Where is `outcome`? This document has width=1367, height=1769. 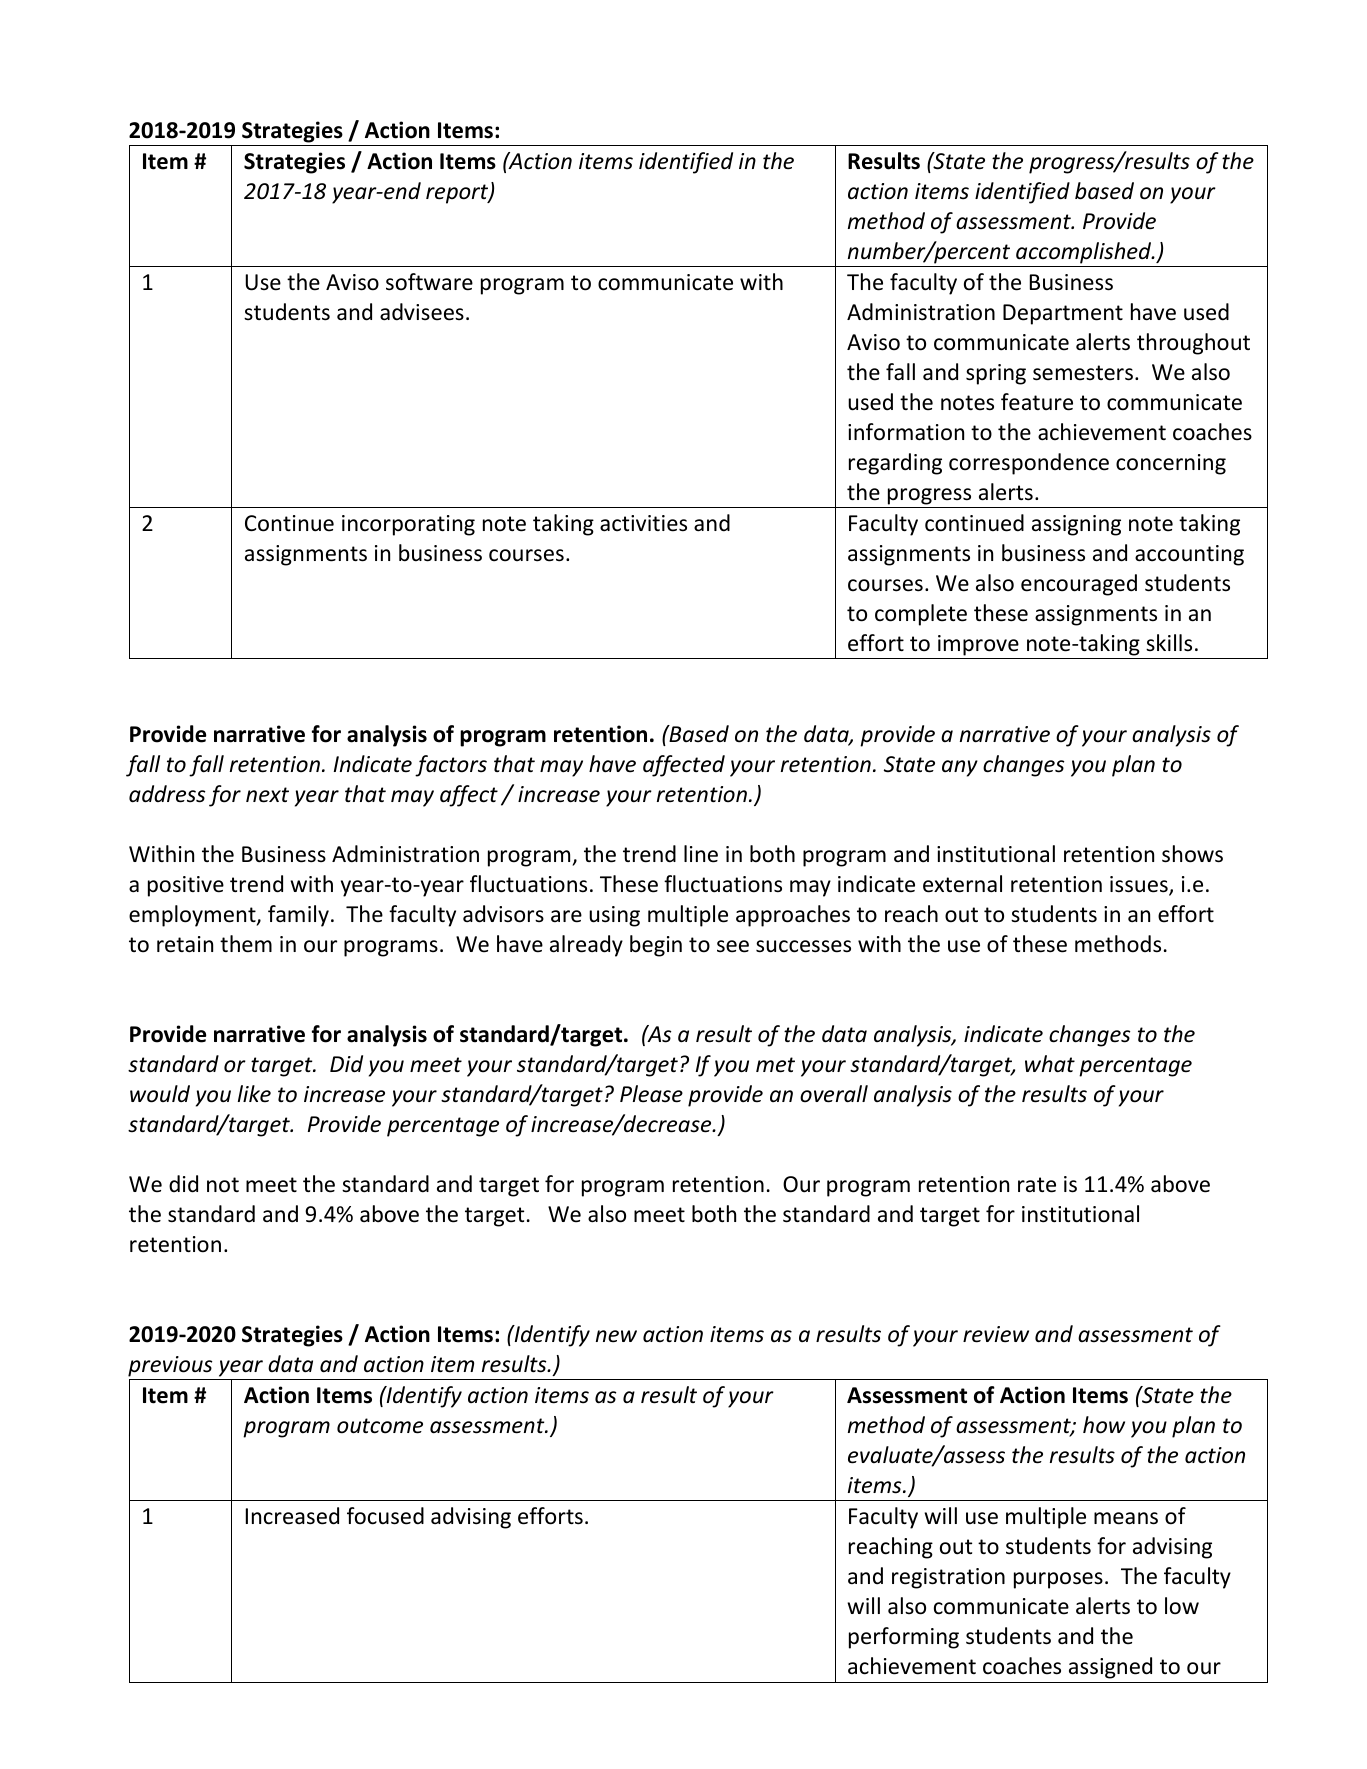
outcome is located at coordinates (380, 1426).
